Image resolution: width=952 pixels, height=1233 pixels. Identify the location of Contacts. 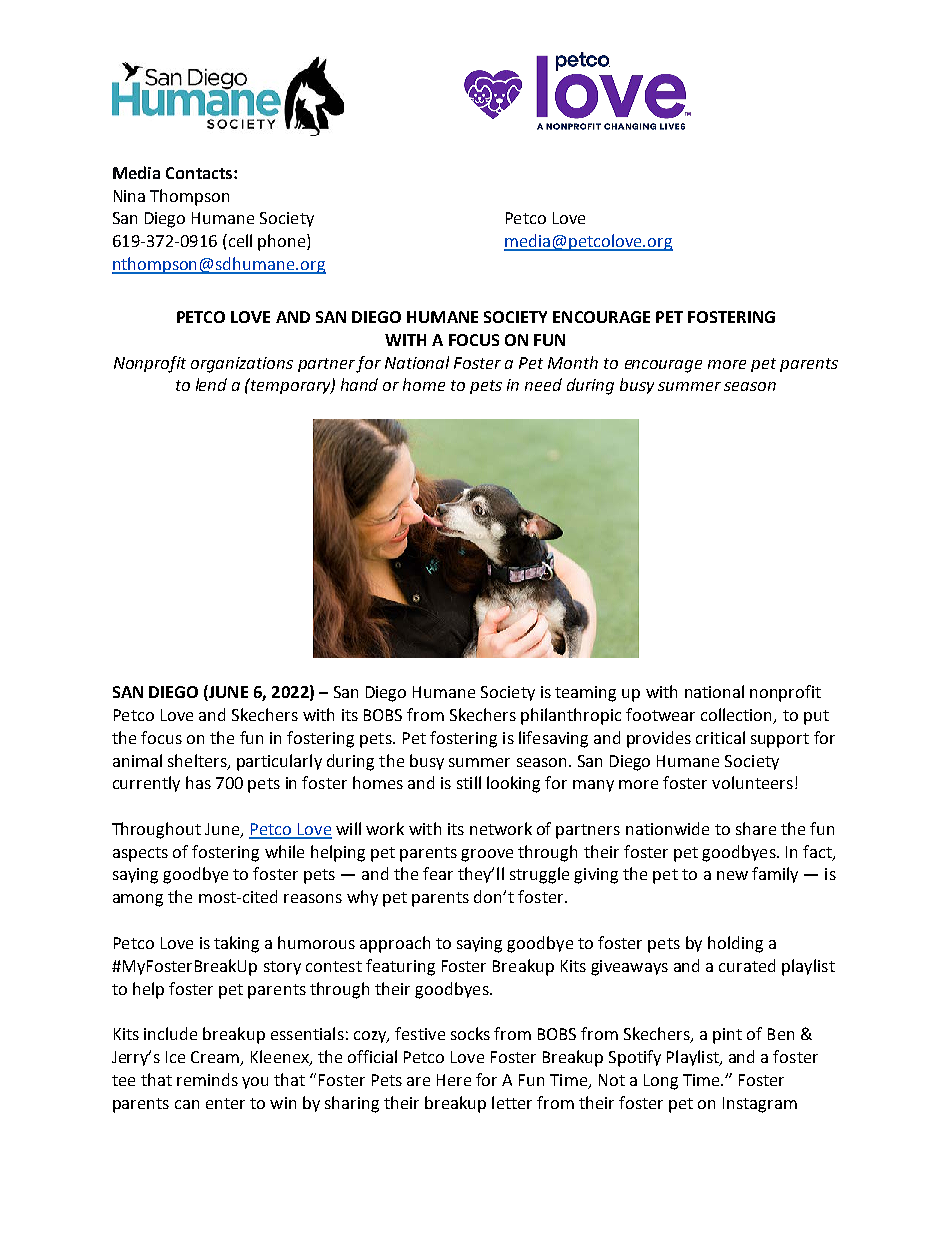
(200, 173).
